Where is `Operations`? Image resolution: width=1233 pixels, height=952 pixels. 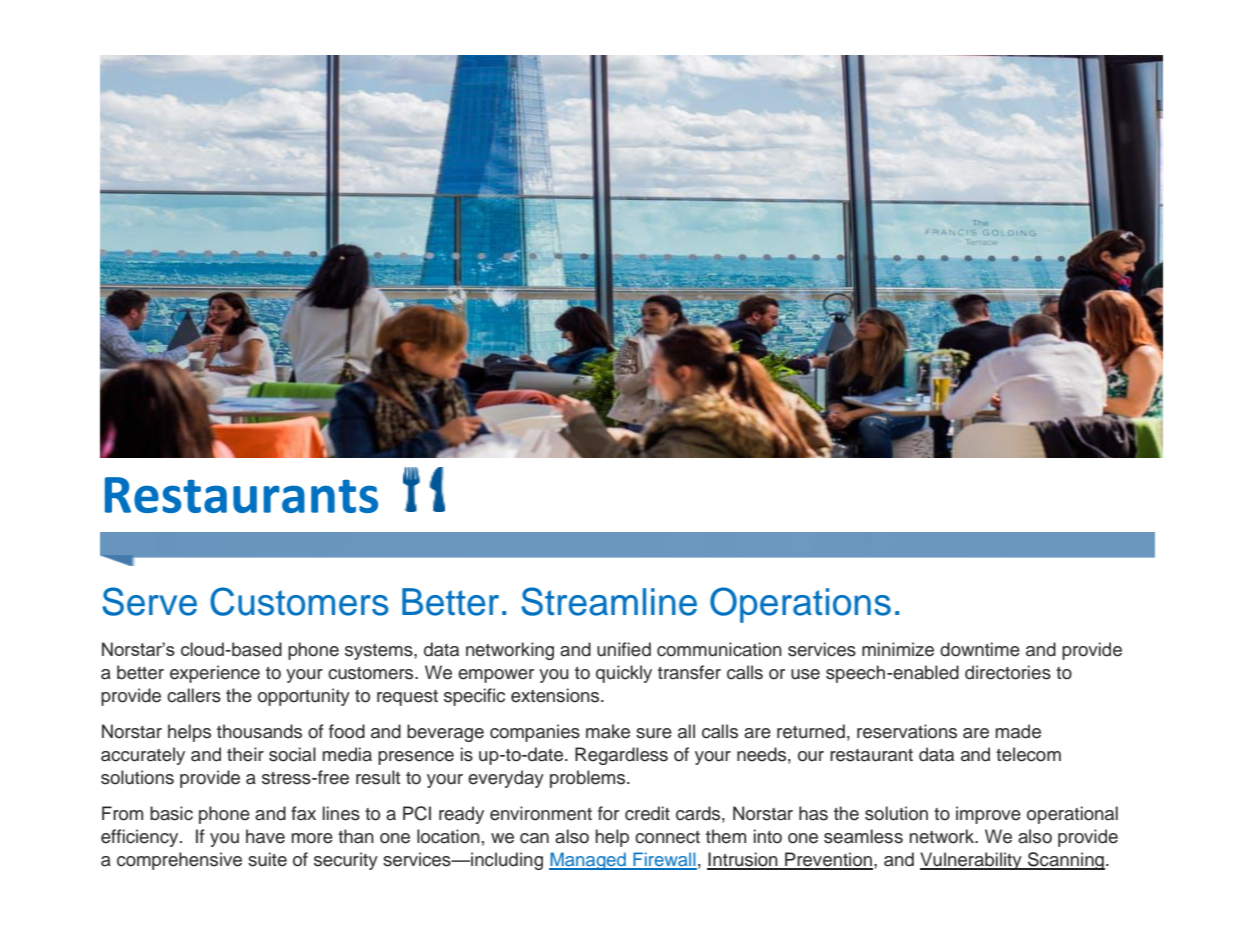
Operations is located at coordinates (800, 605).
